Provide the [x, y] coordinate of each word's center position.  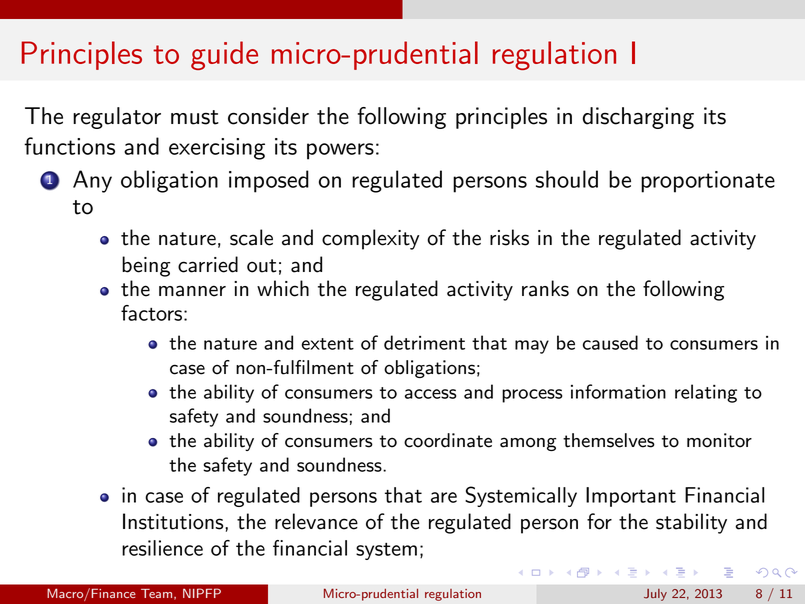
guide [224, 55]
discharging [638, 118]
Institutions [174, 521]
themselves [609, 440]
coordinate [448, 440]
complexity [370, 239]
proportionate [708, 182]
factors [153, 313]
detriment [424, 342]
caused [610, 342]
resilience [162, 548]
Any [92, 181]
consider [268, 116]
